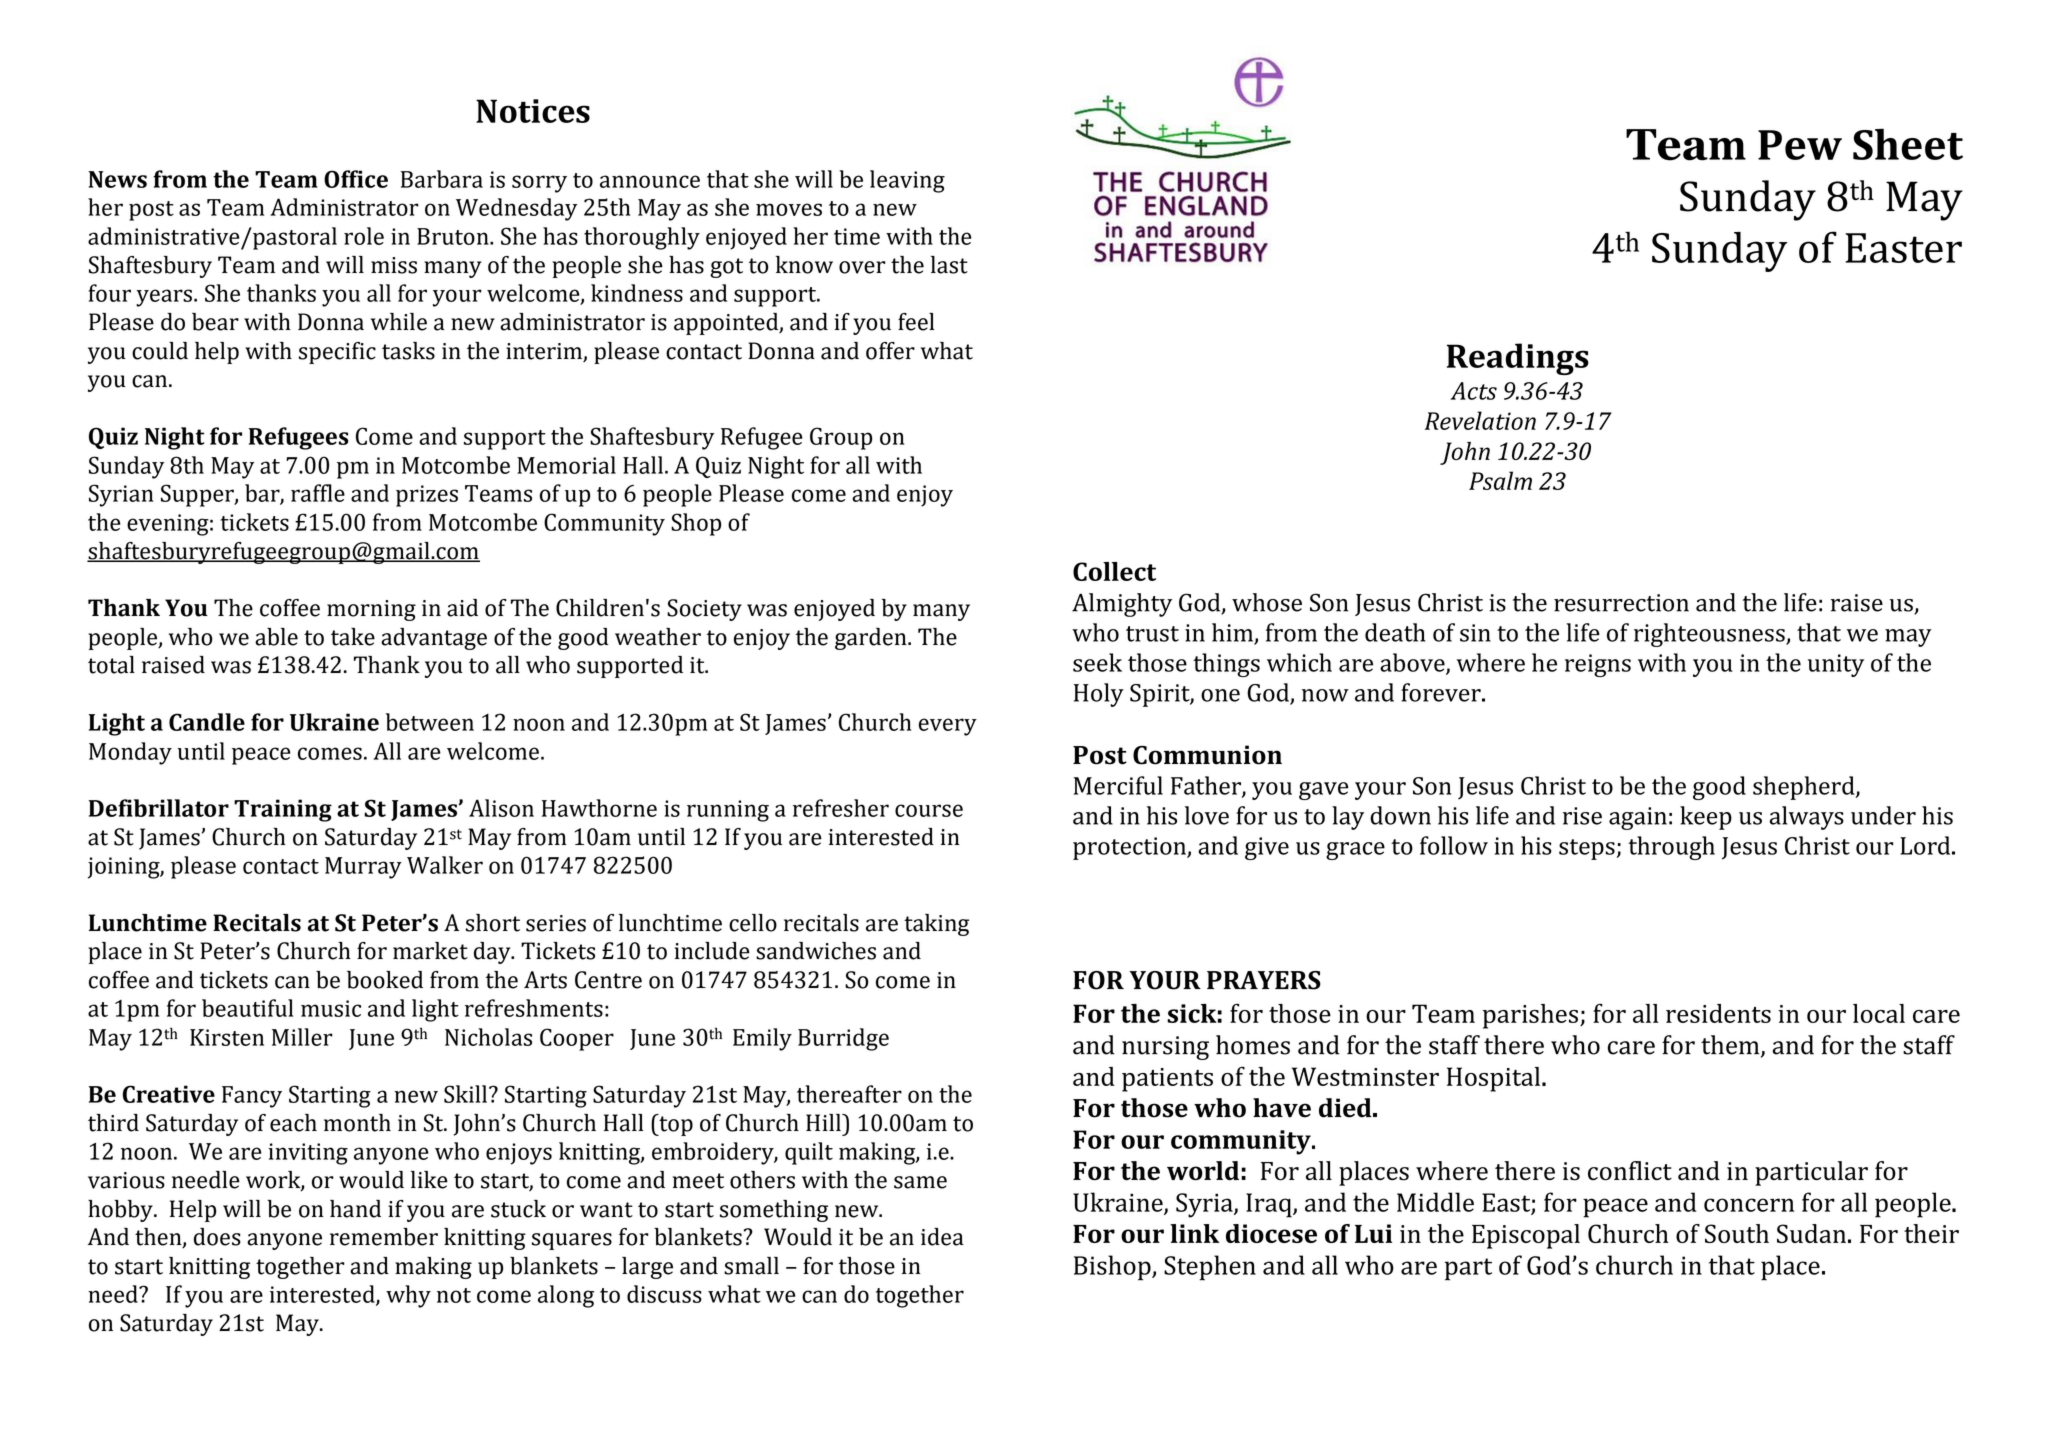 Image resolution: width=2050 pixels, height=1451 pixels. Describe the element at coordinates (936, 925) in the page. I see `taking` at that location.
